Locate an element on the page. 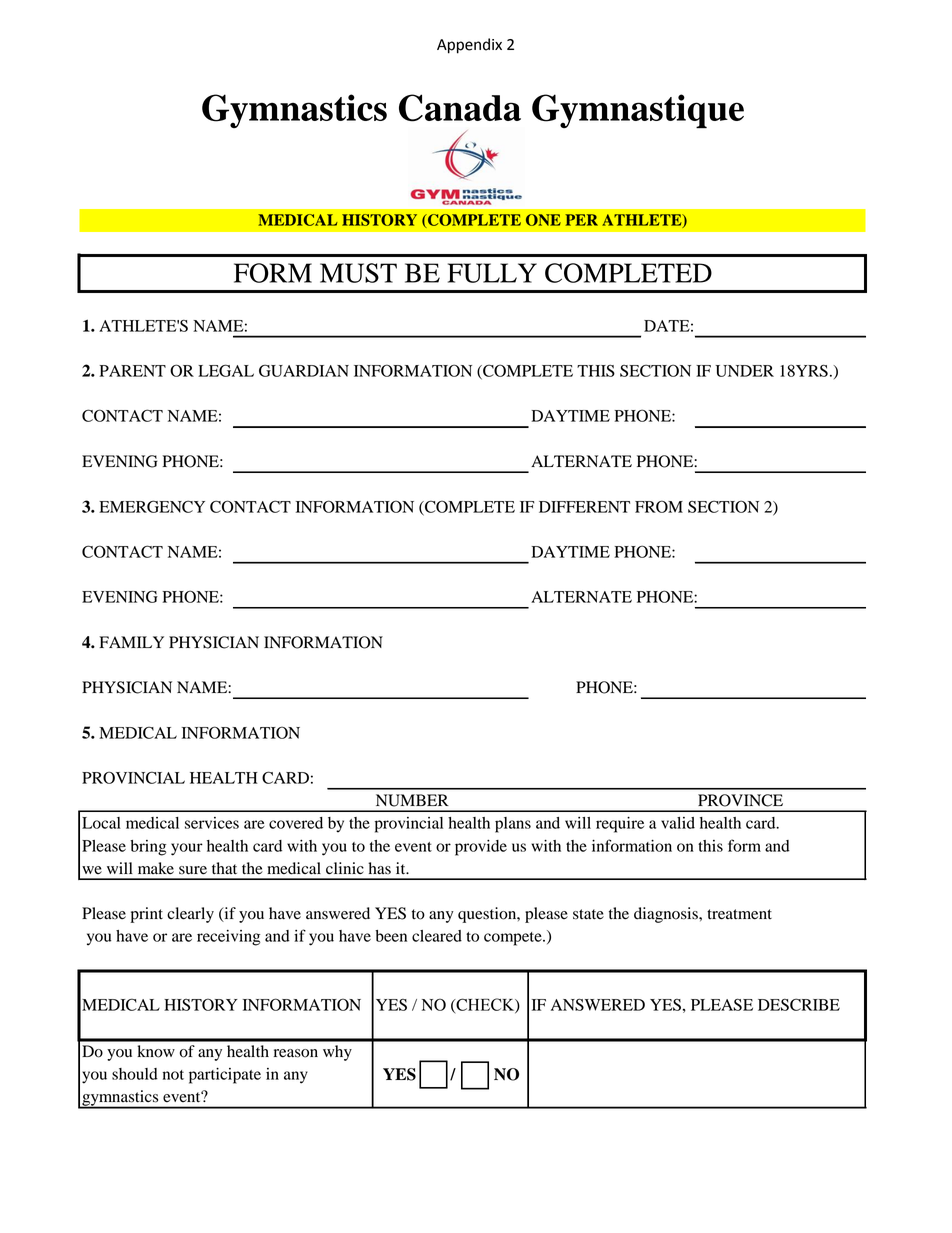 This image has width=952, height=1233. valid is located at coordinates (678, 823).
